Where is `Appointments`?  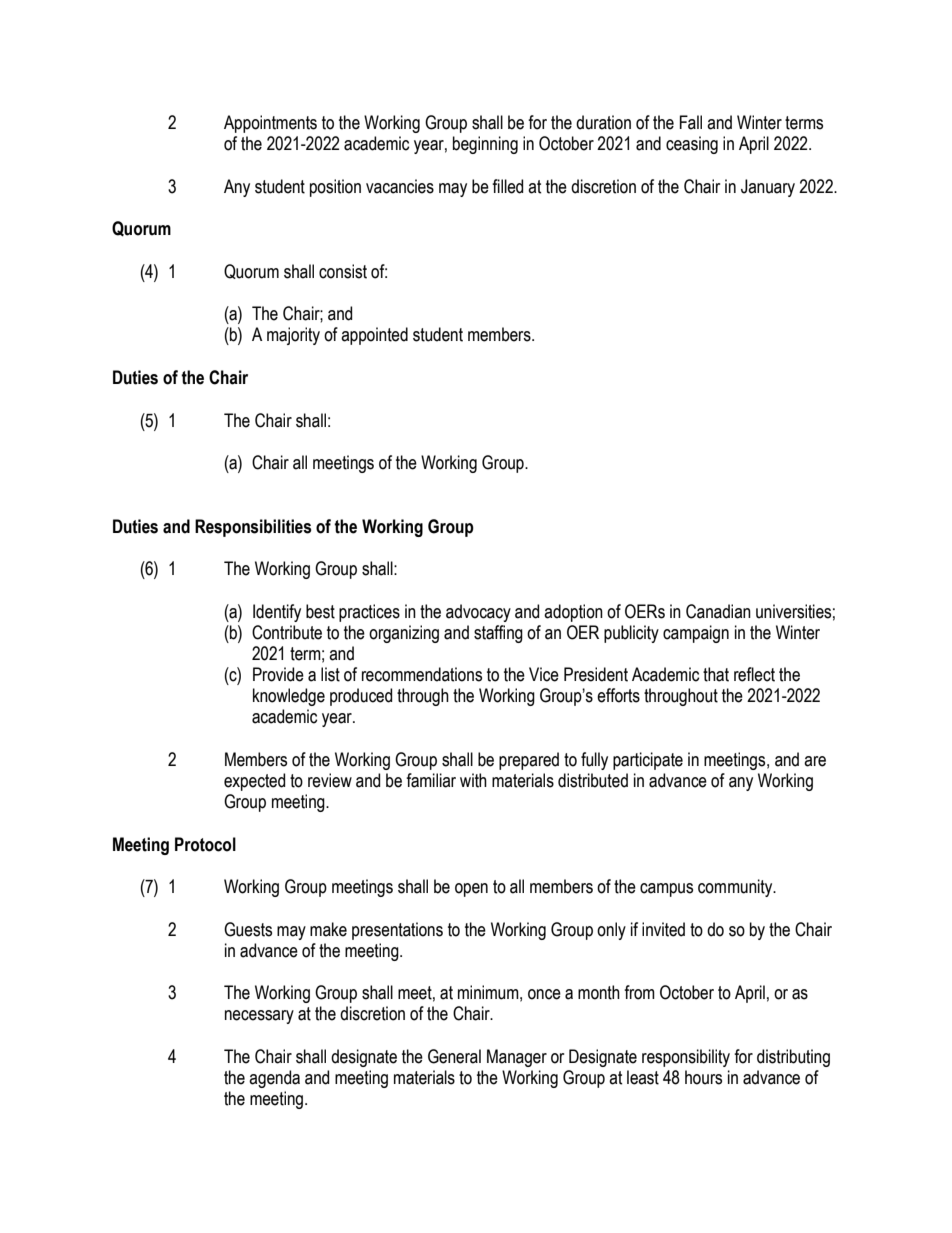 Appointments is located at coordinates (270, 124).
